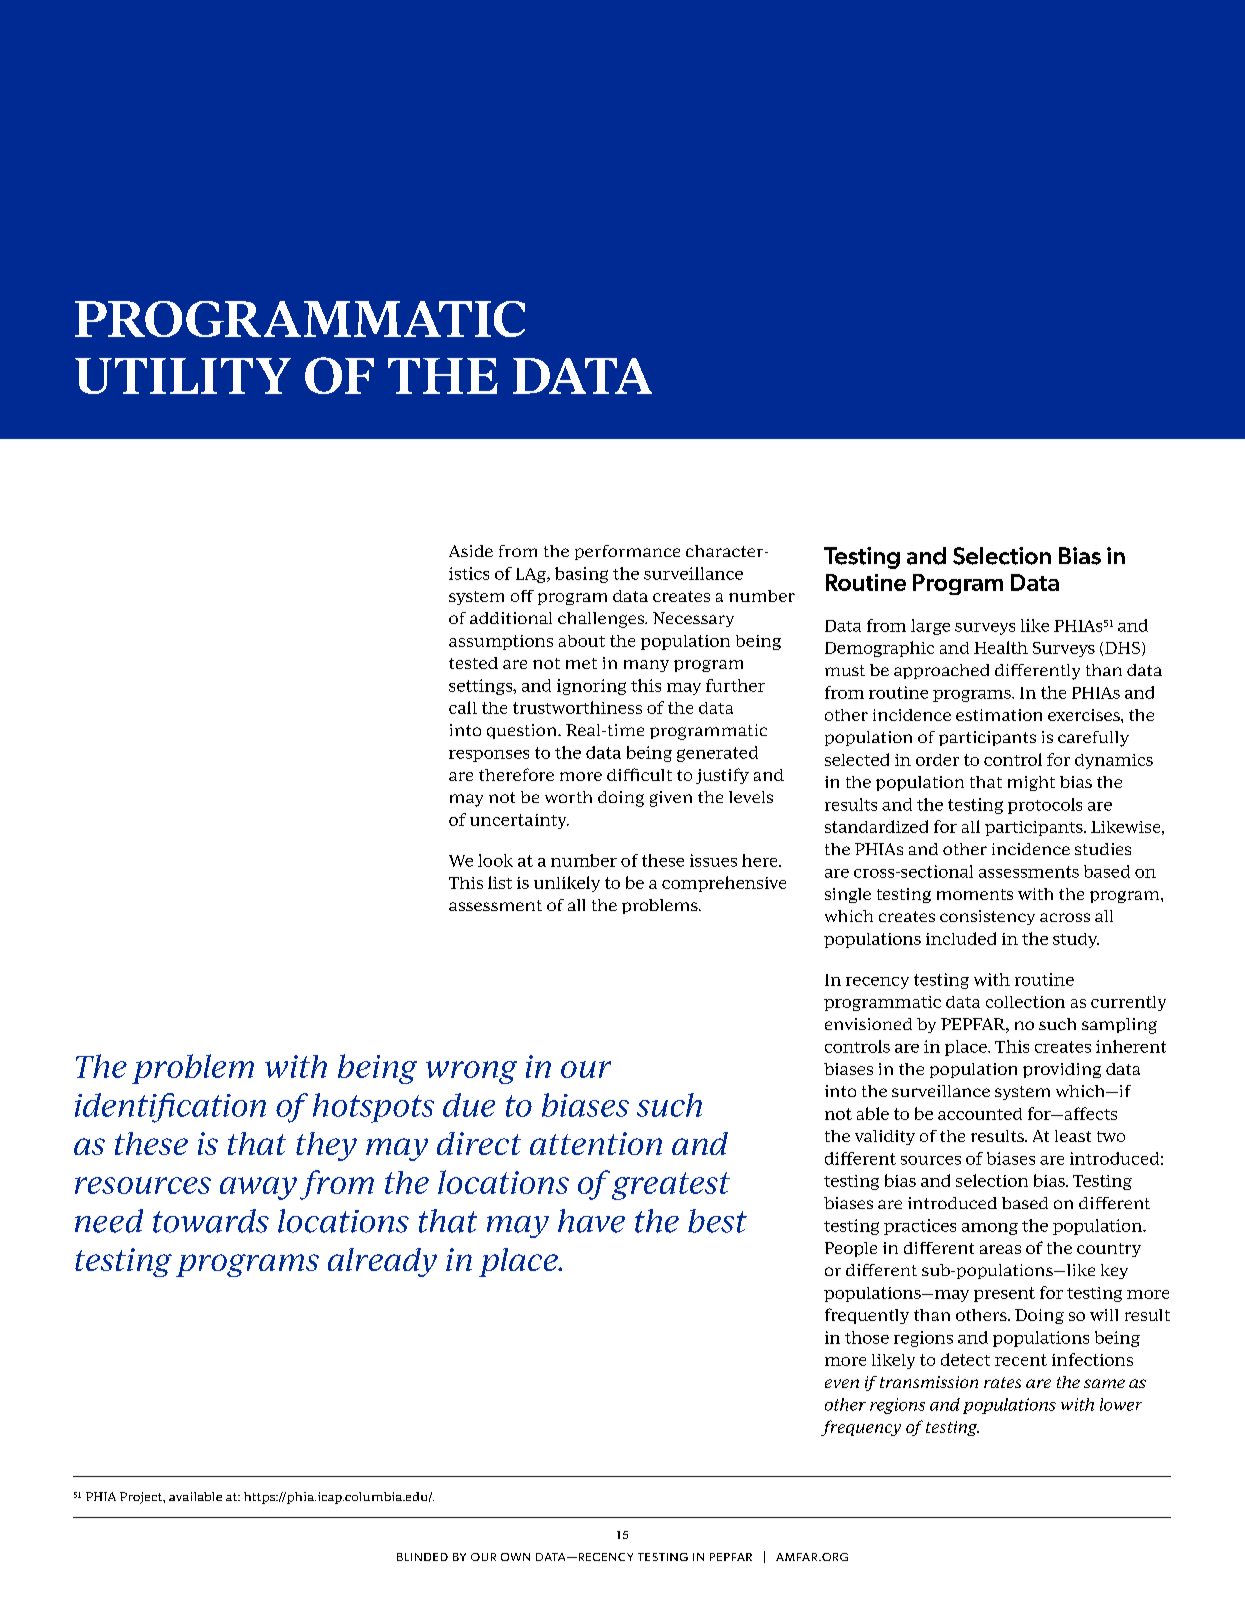 The image size is (1245, 1611). I want to click on estimation, so click(999, 715).
